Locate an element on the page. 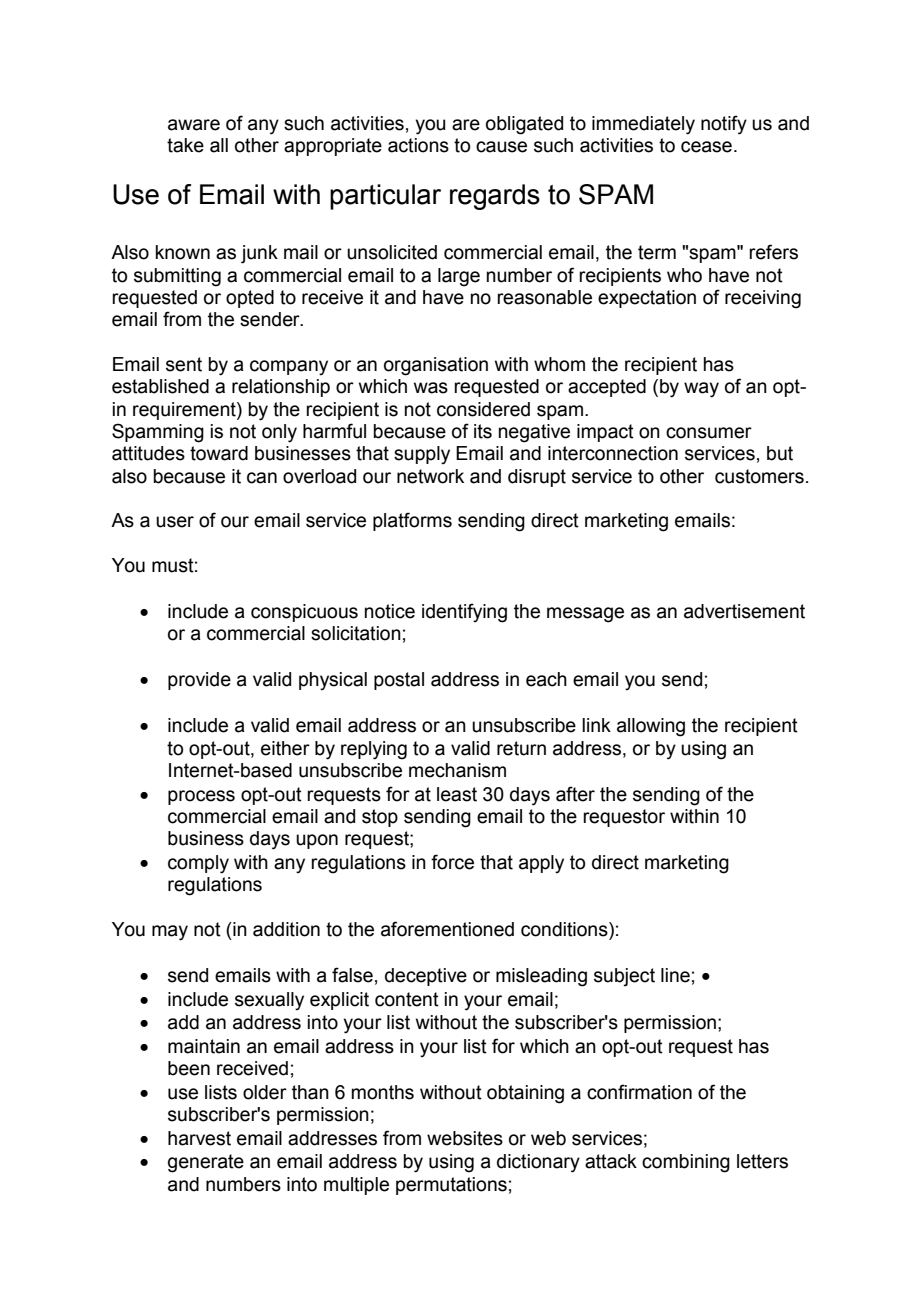 The image size is (924, 1308). cease is located at coordinates (706, 147).
